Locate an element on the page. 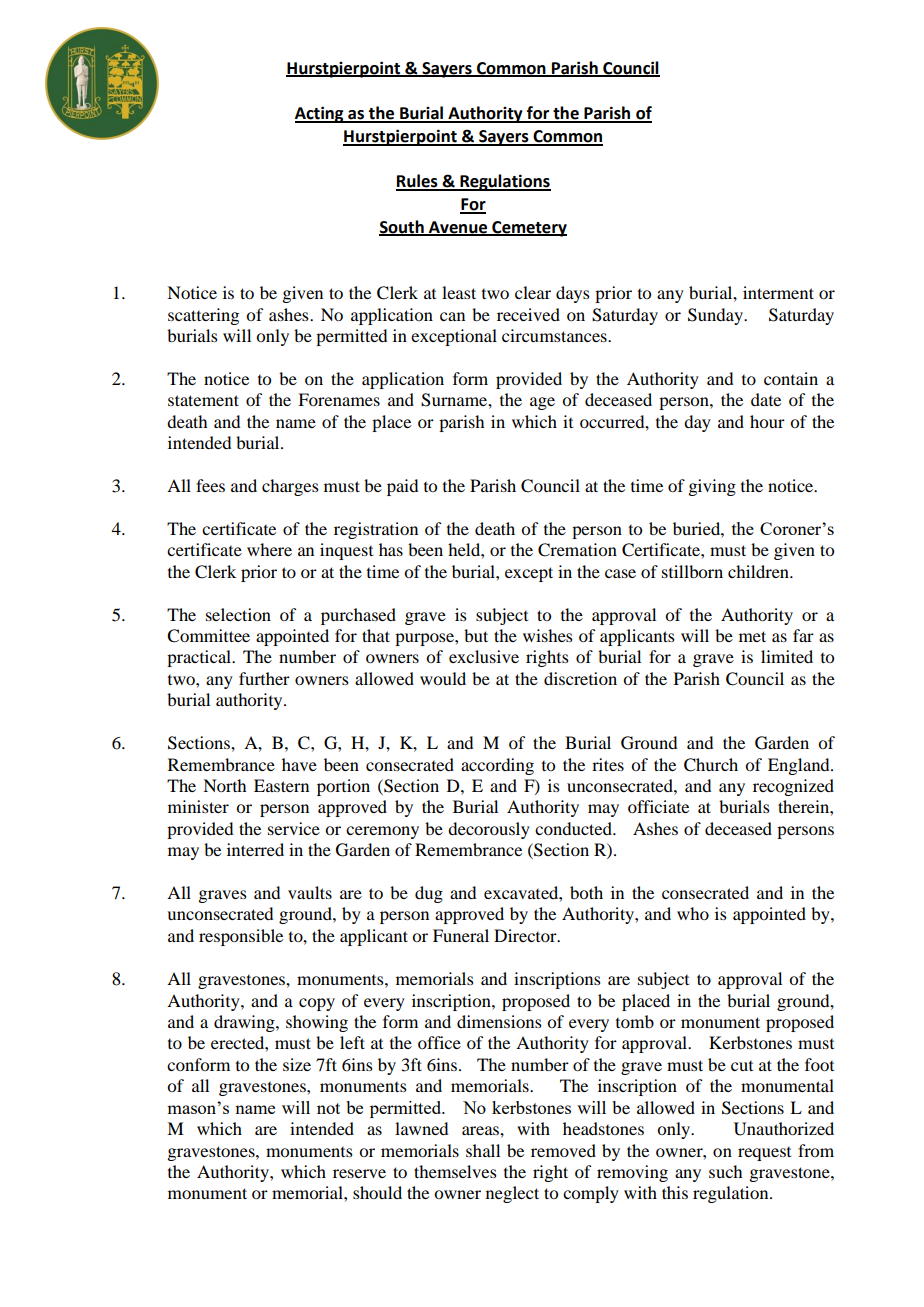  limited is located at coordinates (787, 656).
